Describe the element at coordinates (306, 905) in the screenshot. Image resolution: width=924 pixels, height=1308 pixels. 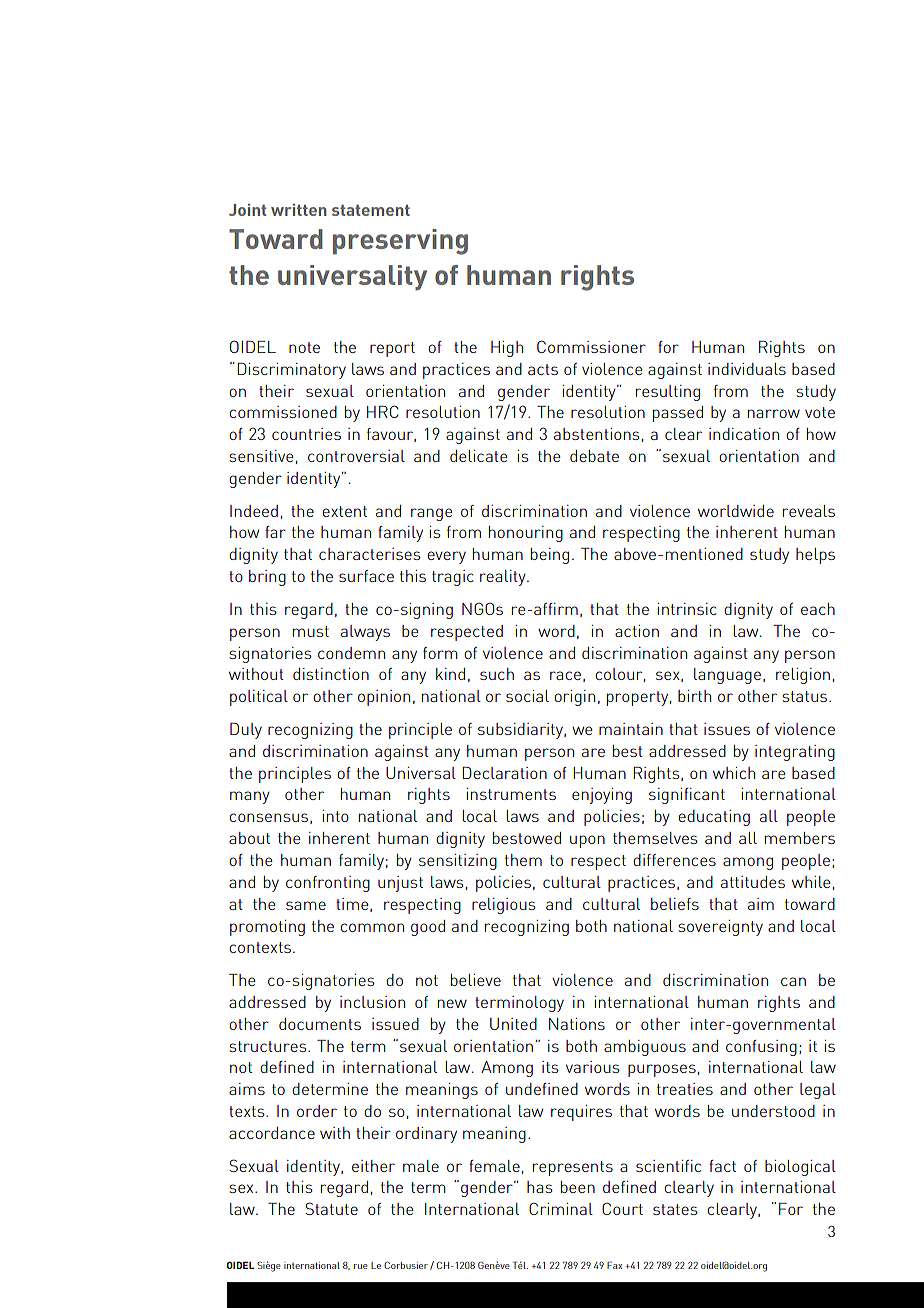
I see `same` at that location.
